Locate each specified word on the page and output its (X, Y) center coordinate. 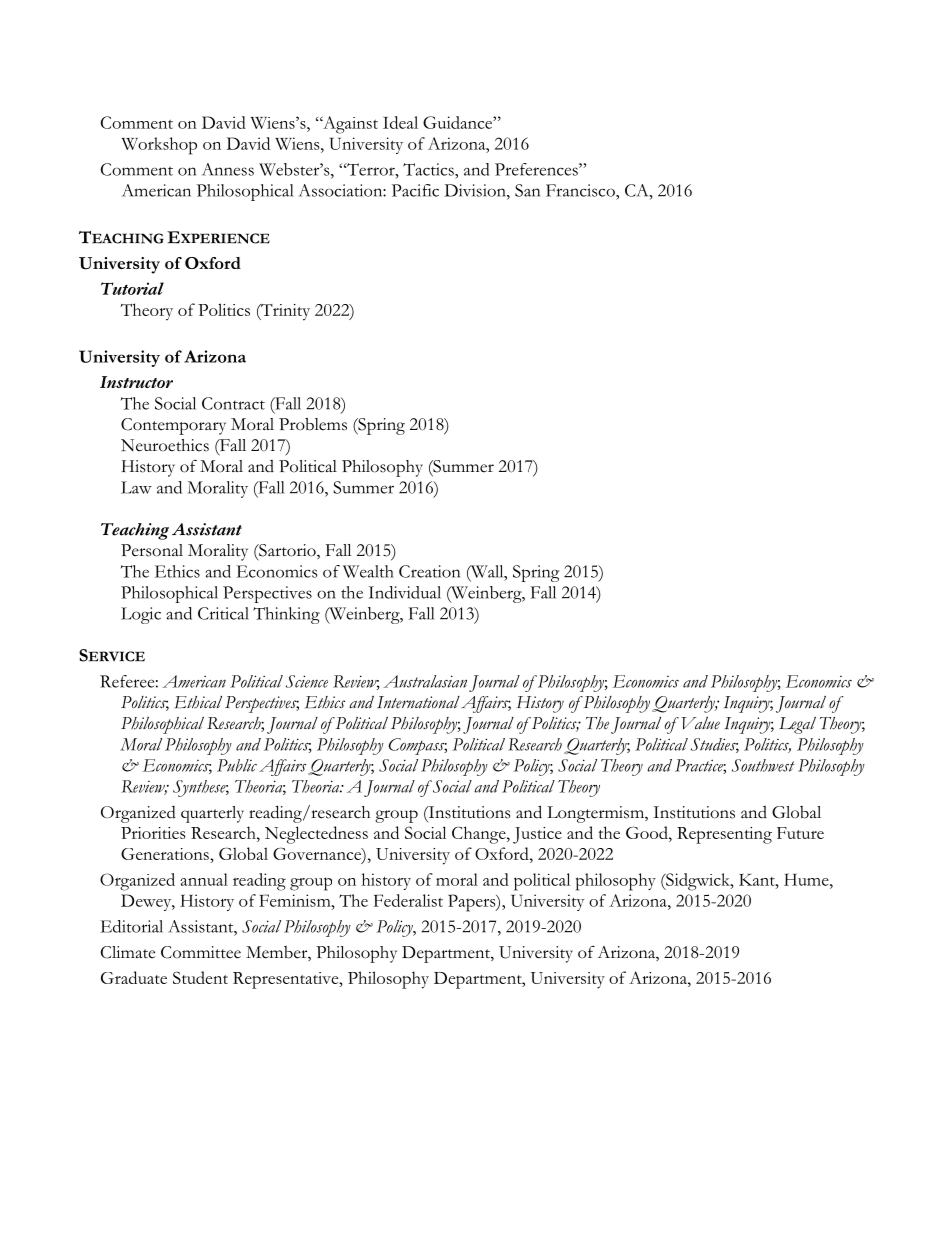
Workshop (159, 146)
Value (700, 723)
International (418, 702)
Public (237, 765)
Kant (758, 880)
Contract (233, 403)
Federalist (408, 900)
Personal (152, 550)
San (527, 190)
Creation (429, 571)
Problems (313, 424)
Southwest (763, 765)
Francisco (581, 190)
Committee (201, 952)
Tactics (429, 169)
